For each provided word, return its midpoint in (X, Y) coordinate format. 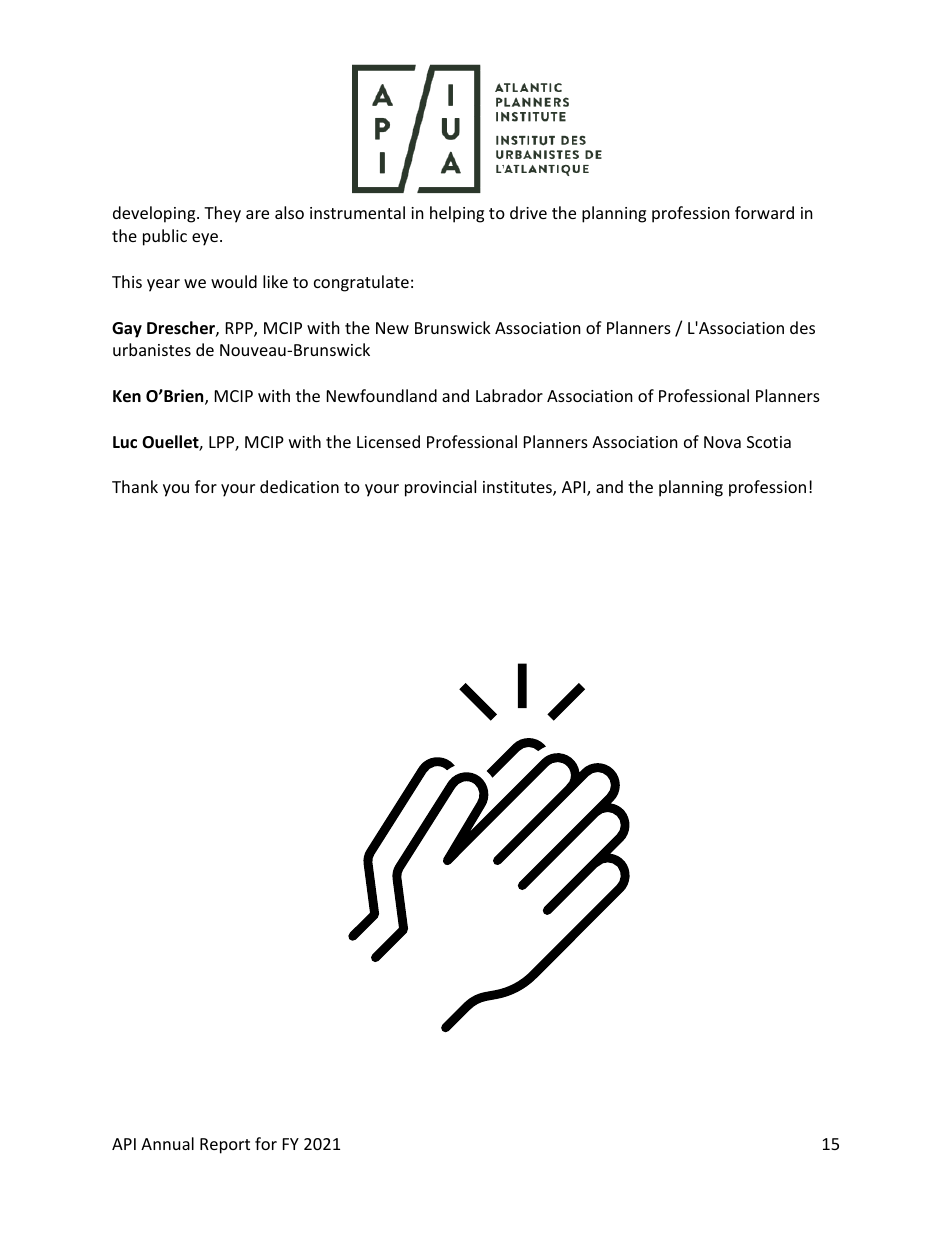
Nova (722, 442)
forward (764, 212)
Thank (135, 486)
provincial (440, 488)
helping (457, 214)
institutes (518, 488)
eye (205, 239)
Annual (167, 1143)
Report (225, 1146)
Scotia (769, 442)
